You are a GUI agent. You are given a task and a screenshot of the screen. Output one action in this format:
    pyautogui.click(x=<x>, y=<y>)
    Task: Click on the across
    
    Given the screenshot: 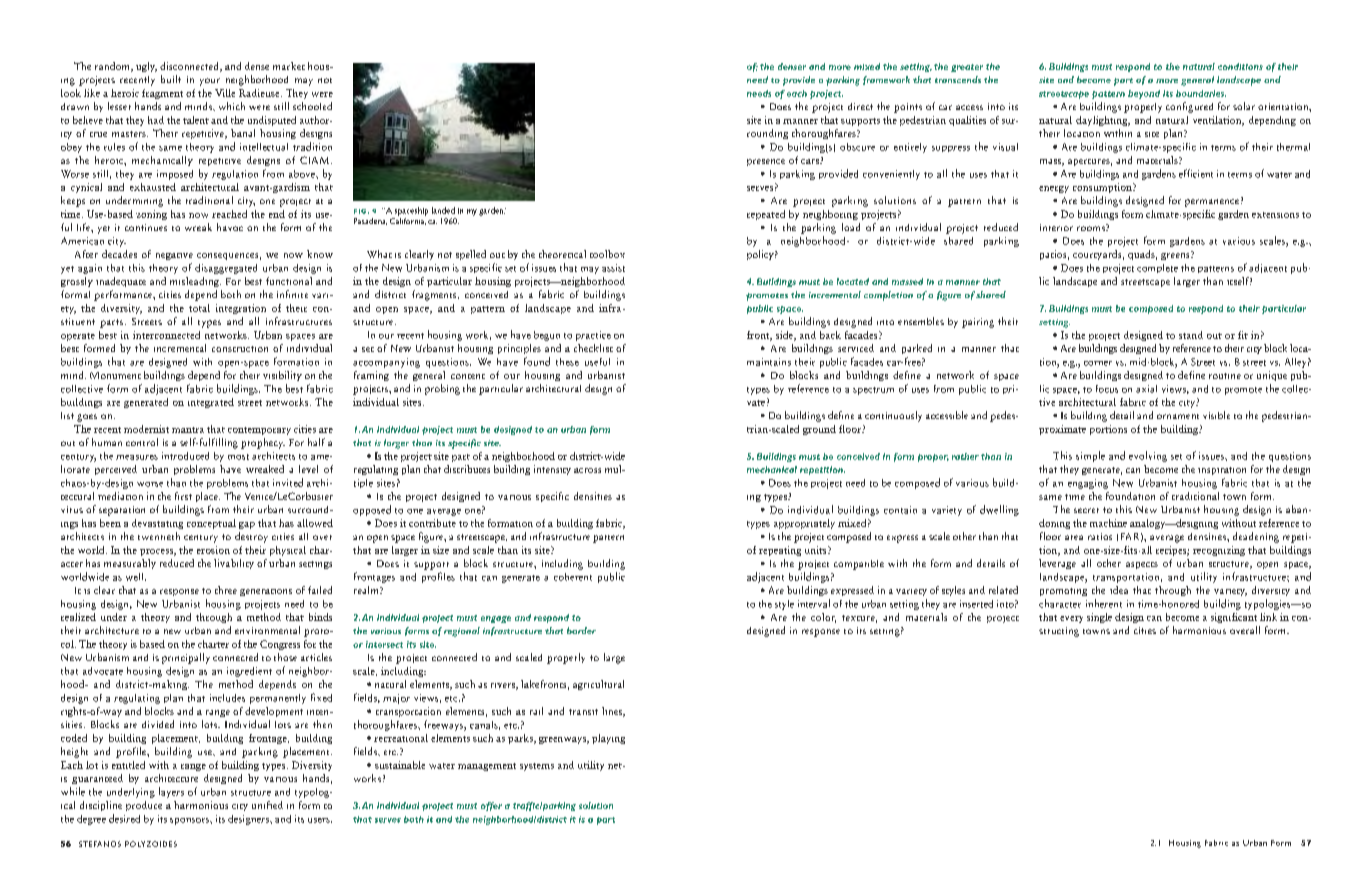 What is the action you would take?
    pyautogui.click(x=587, y=470)
